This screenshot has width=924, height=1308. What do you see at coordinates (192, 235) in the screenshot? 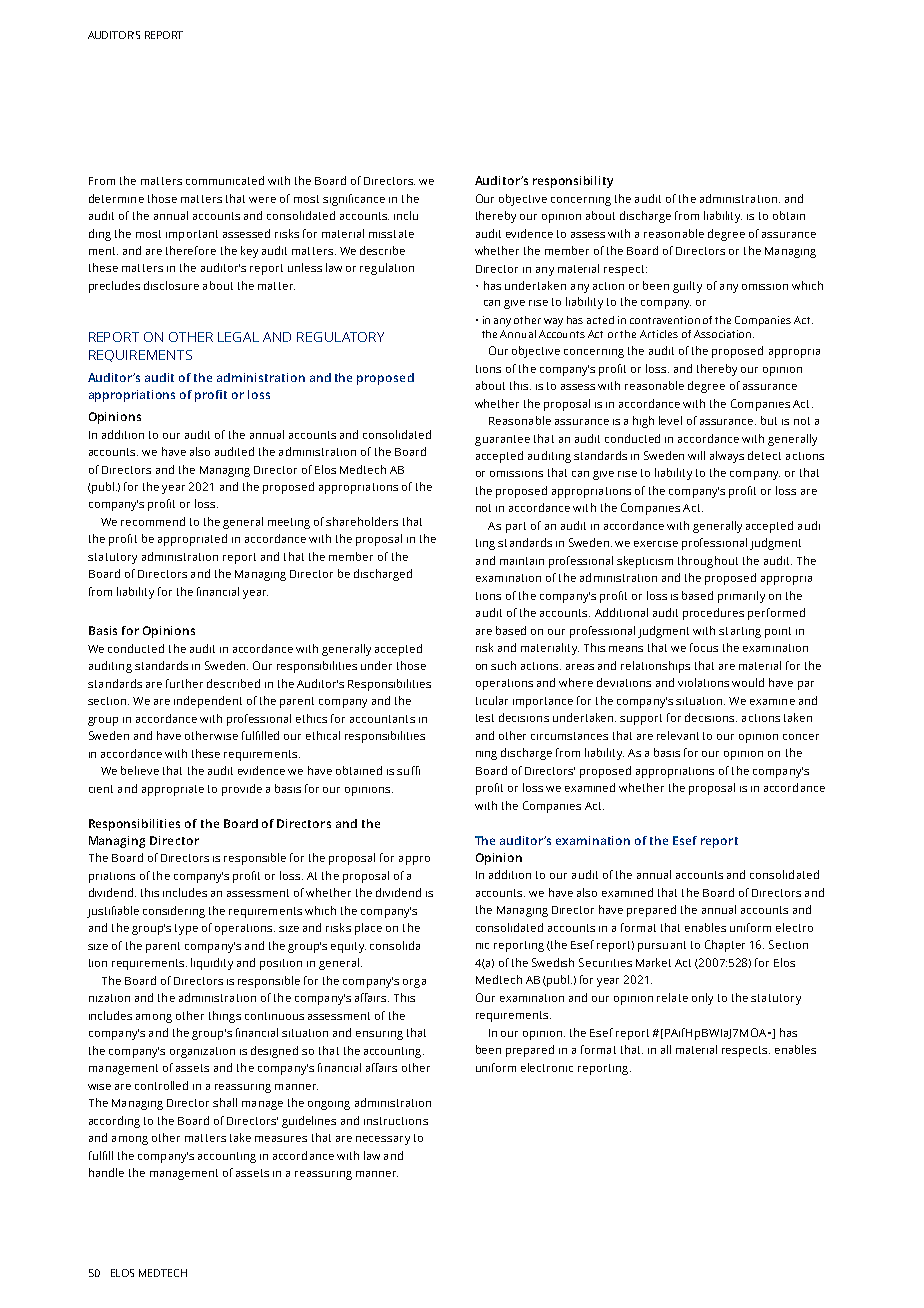
I see `important` at bounding box center [192, 235].
